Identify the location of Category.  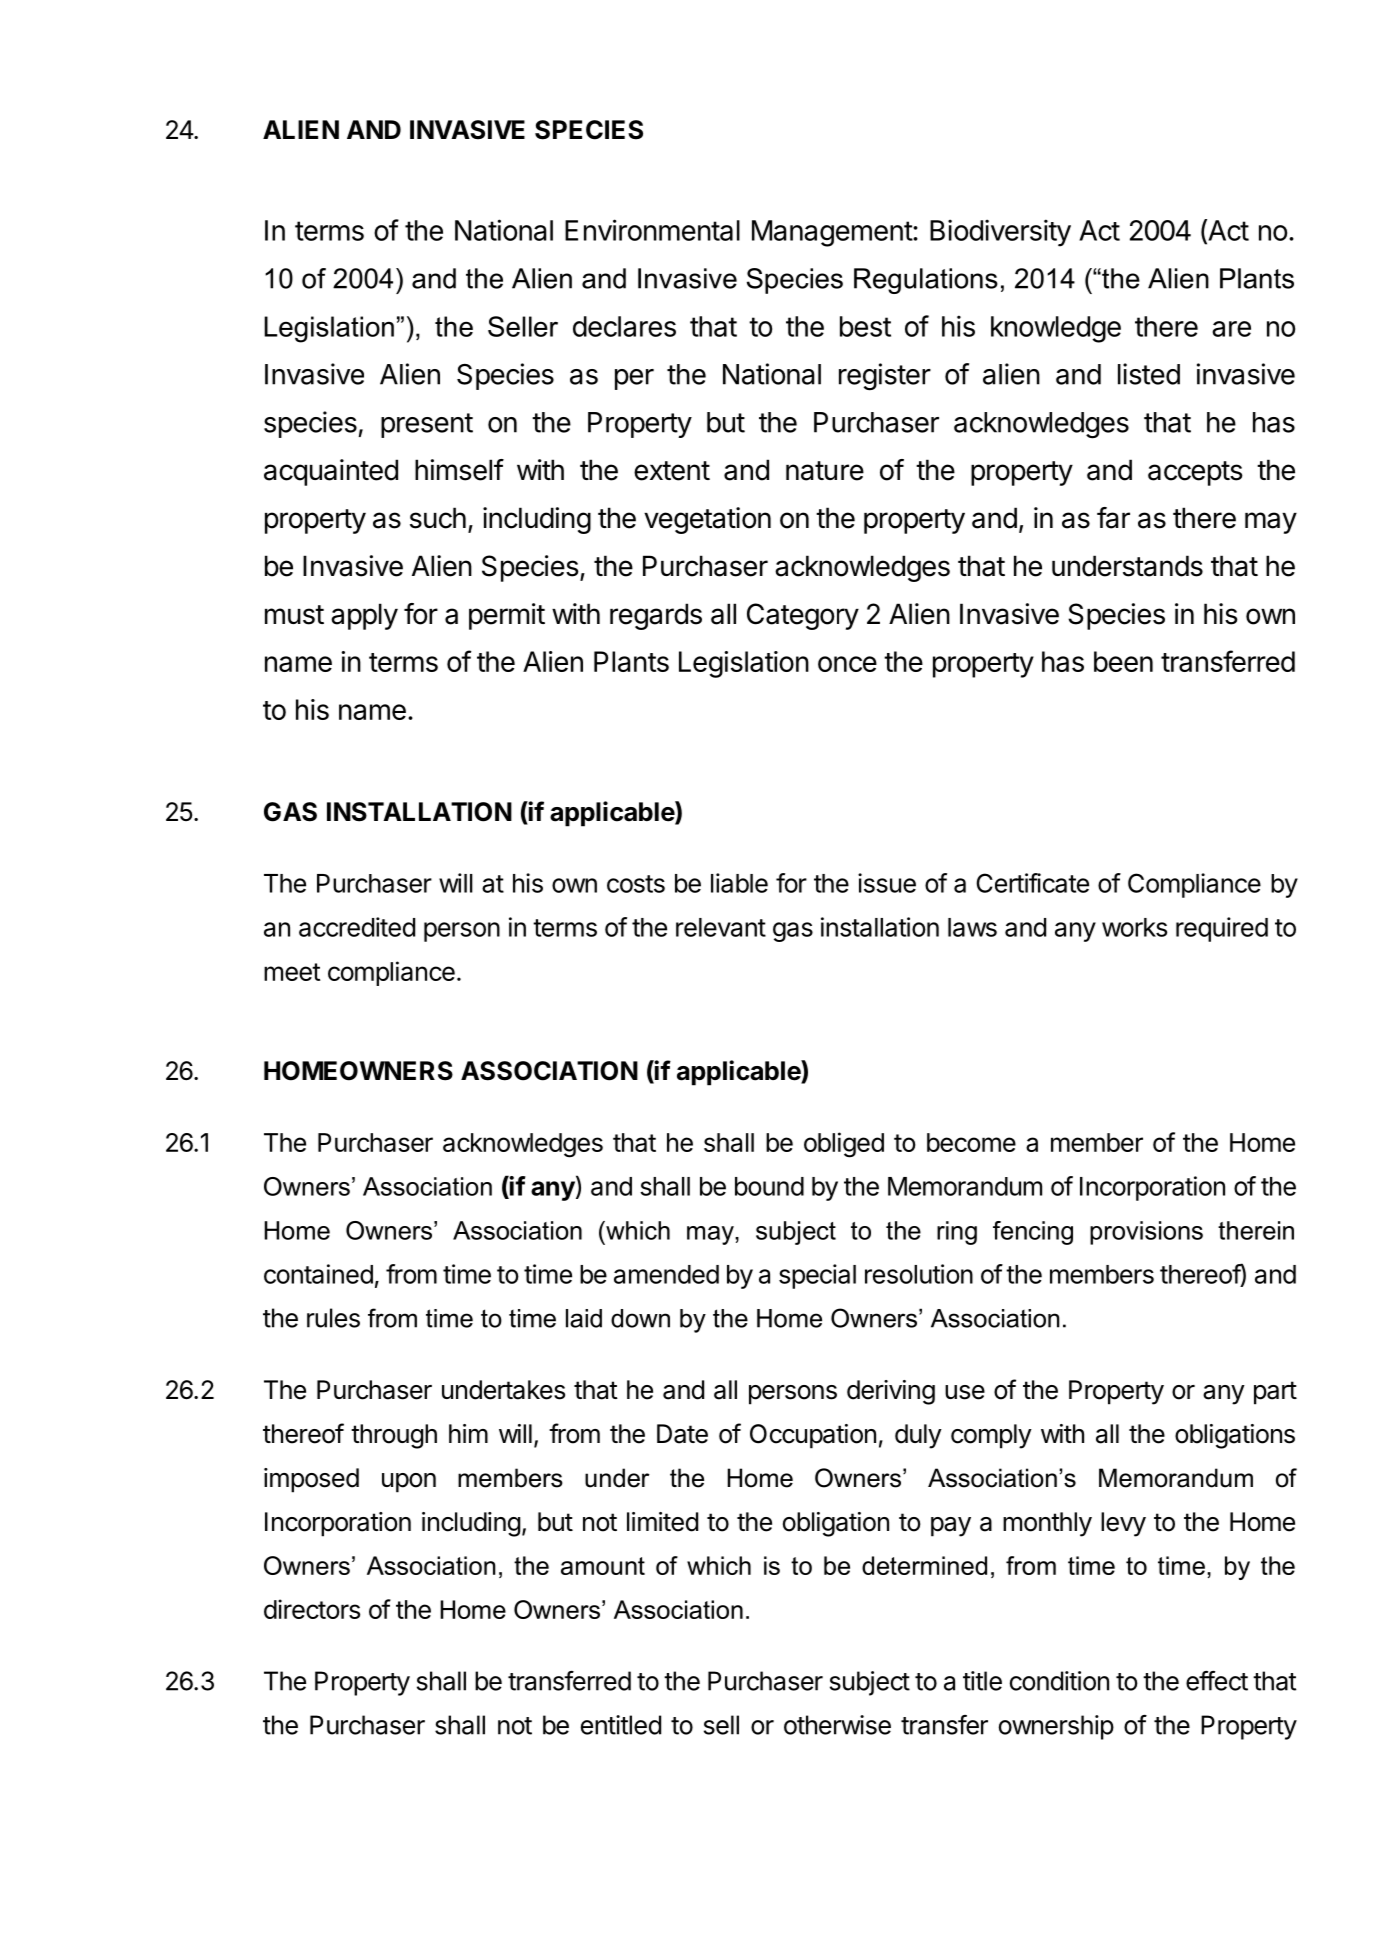
(803, 616).
